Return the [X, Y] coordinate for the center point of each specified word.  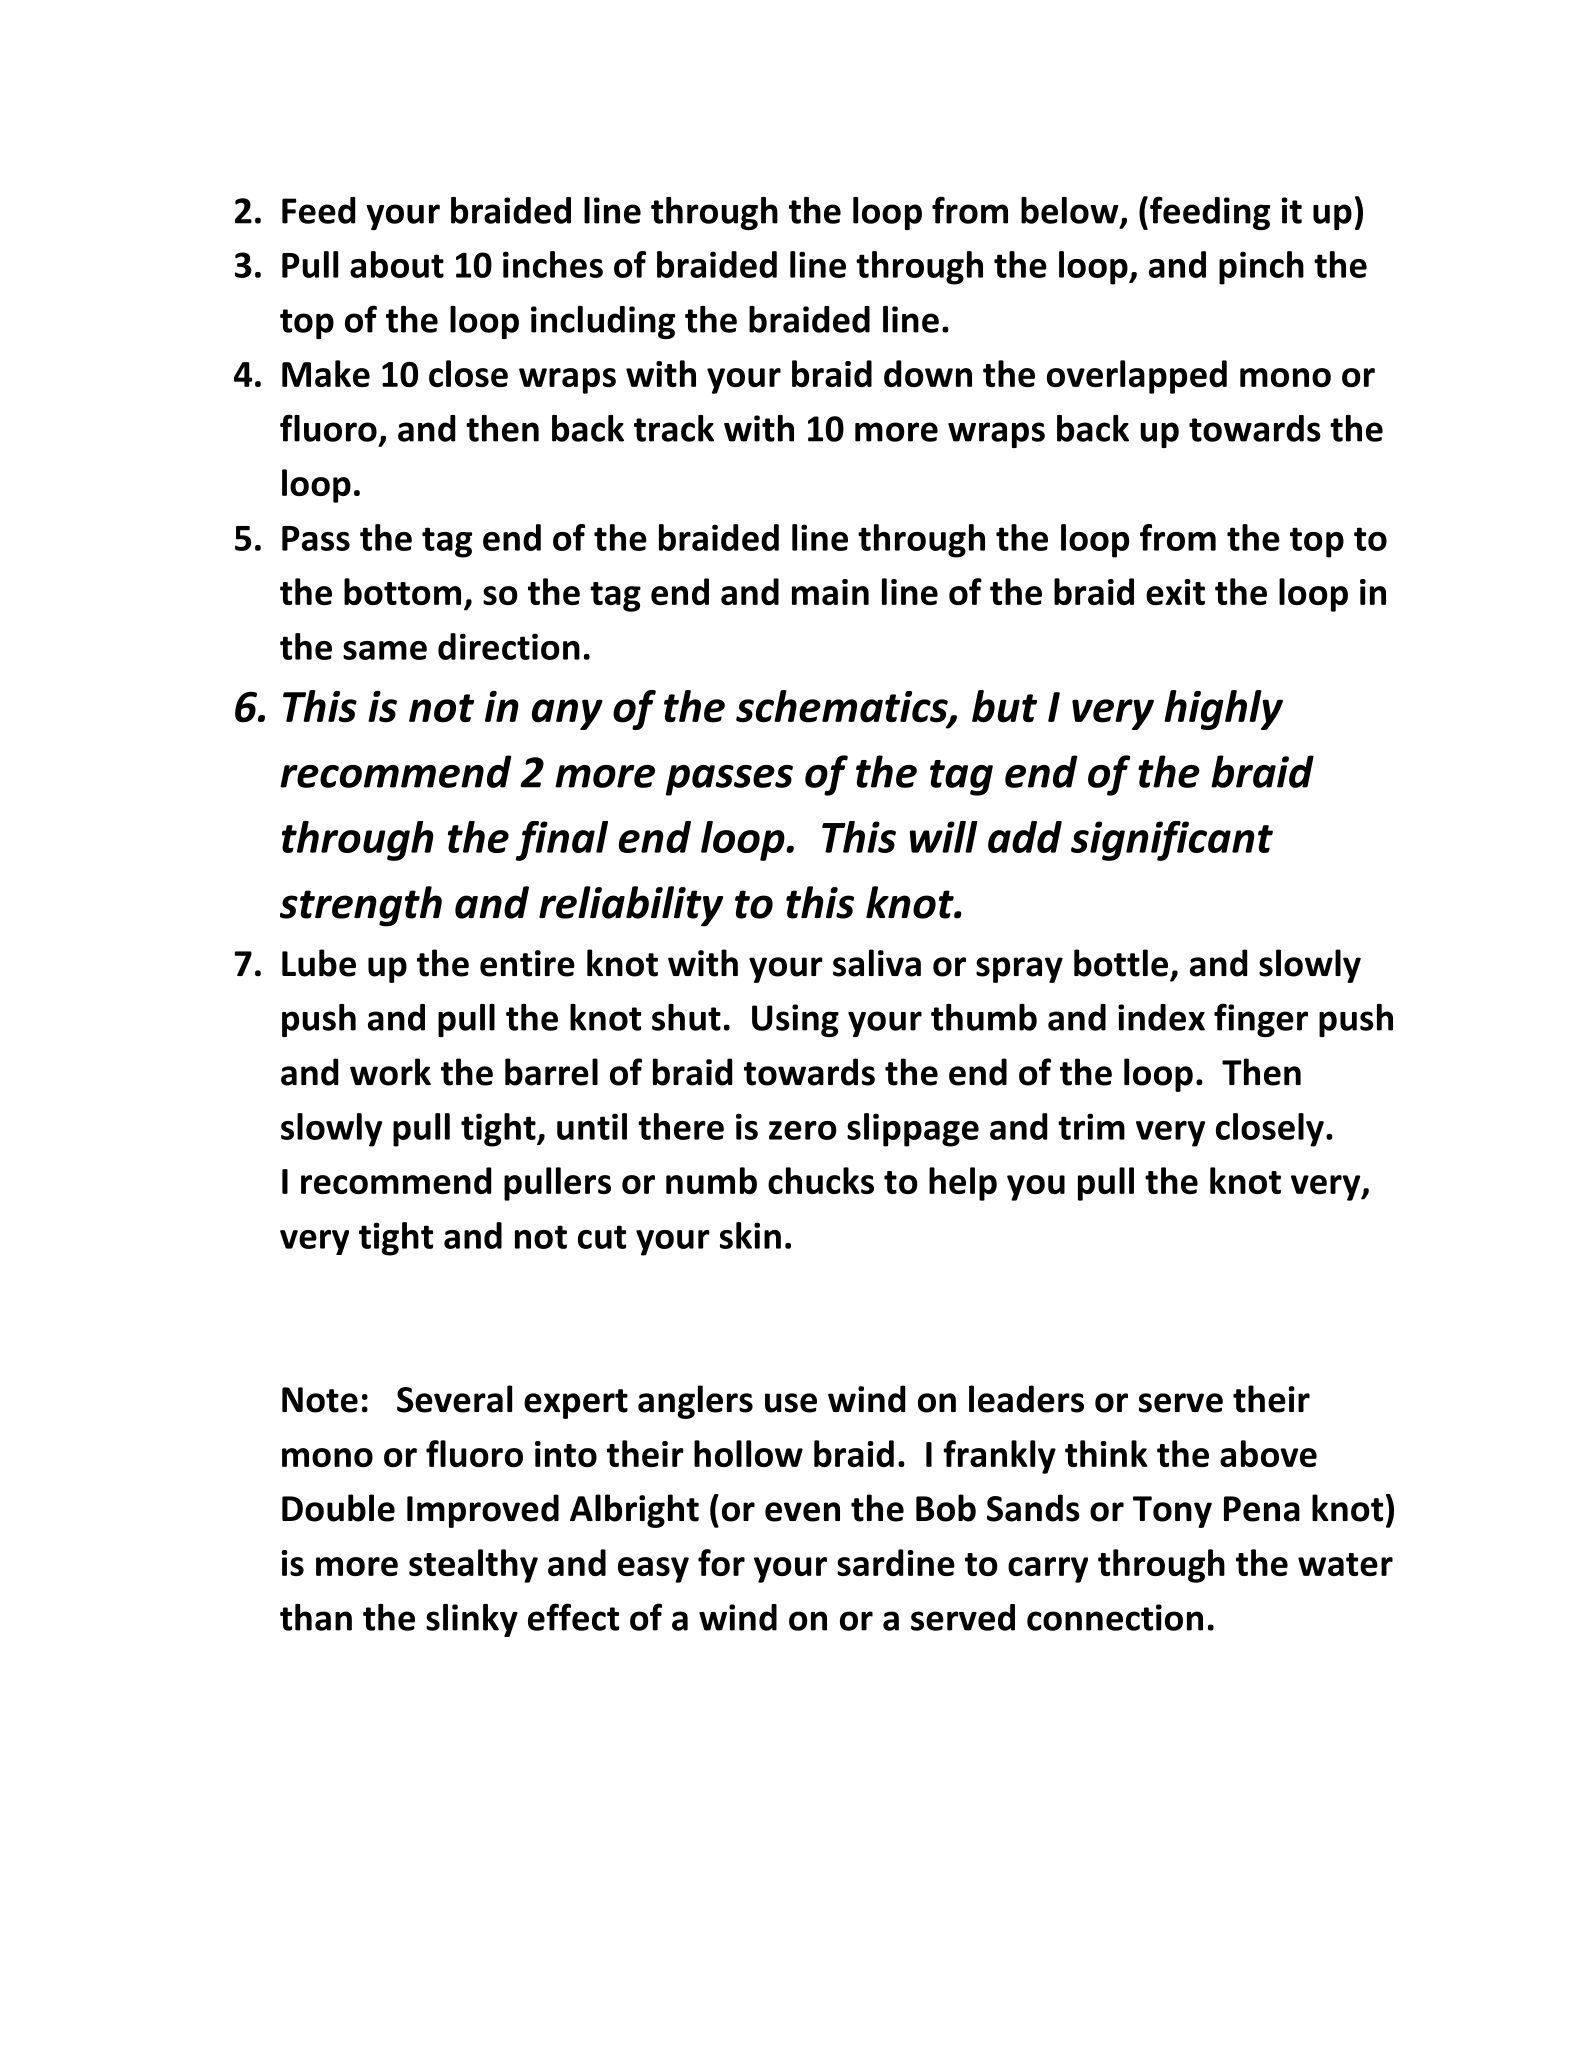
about [397, 264]
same [385, 650]
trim [1091, 1126]
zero [803, 1130]
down [928, 373]
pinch [1261, 268]
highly [1223, 710]
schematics [843, 707]
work [390, 1072]
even [802, 1512]
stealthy [473, 1566]
